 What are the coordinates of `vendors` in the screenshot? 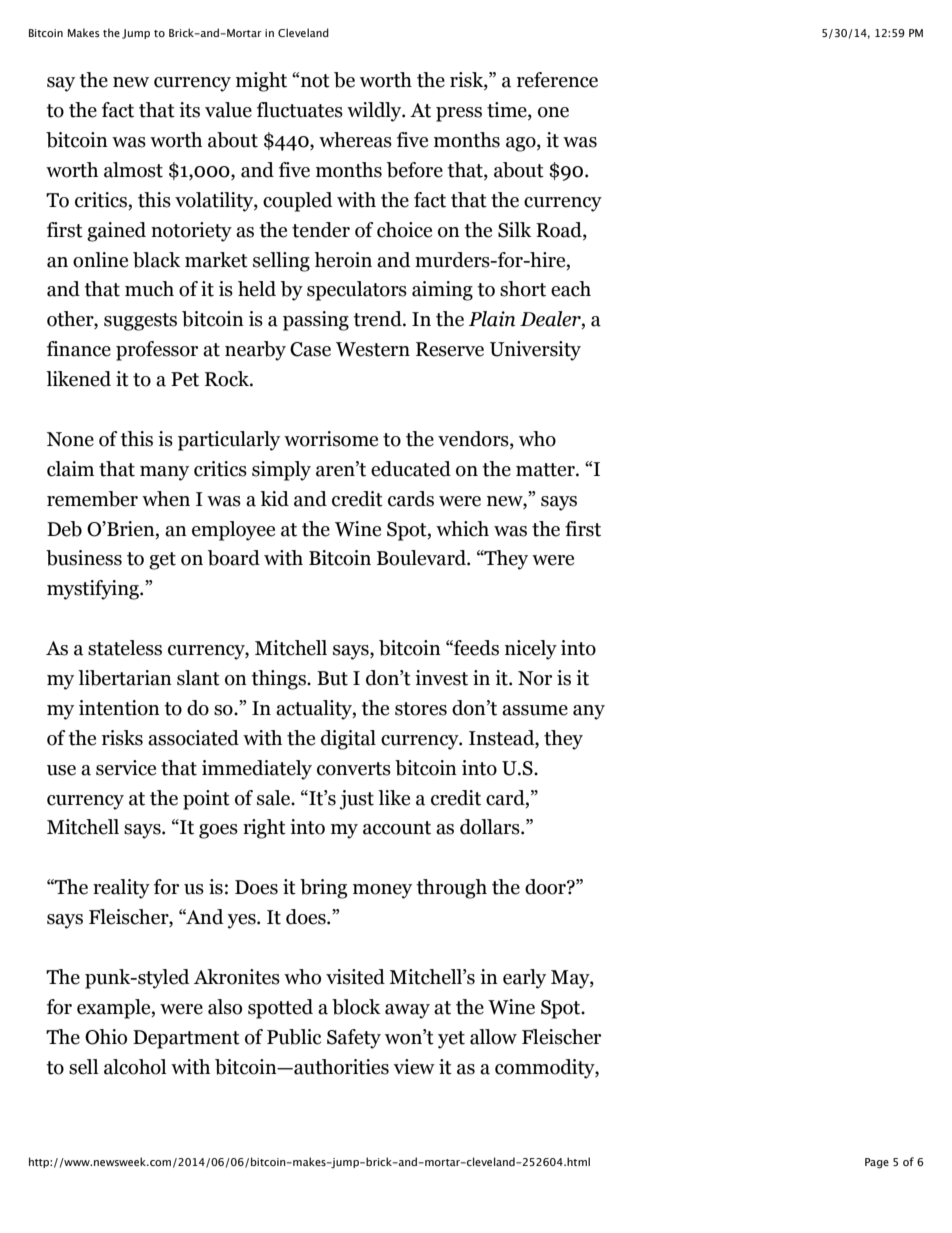 It's located at (474, 440).
